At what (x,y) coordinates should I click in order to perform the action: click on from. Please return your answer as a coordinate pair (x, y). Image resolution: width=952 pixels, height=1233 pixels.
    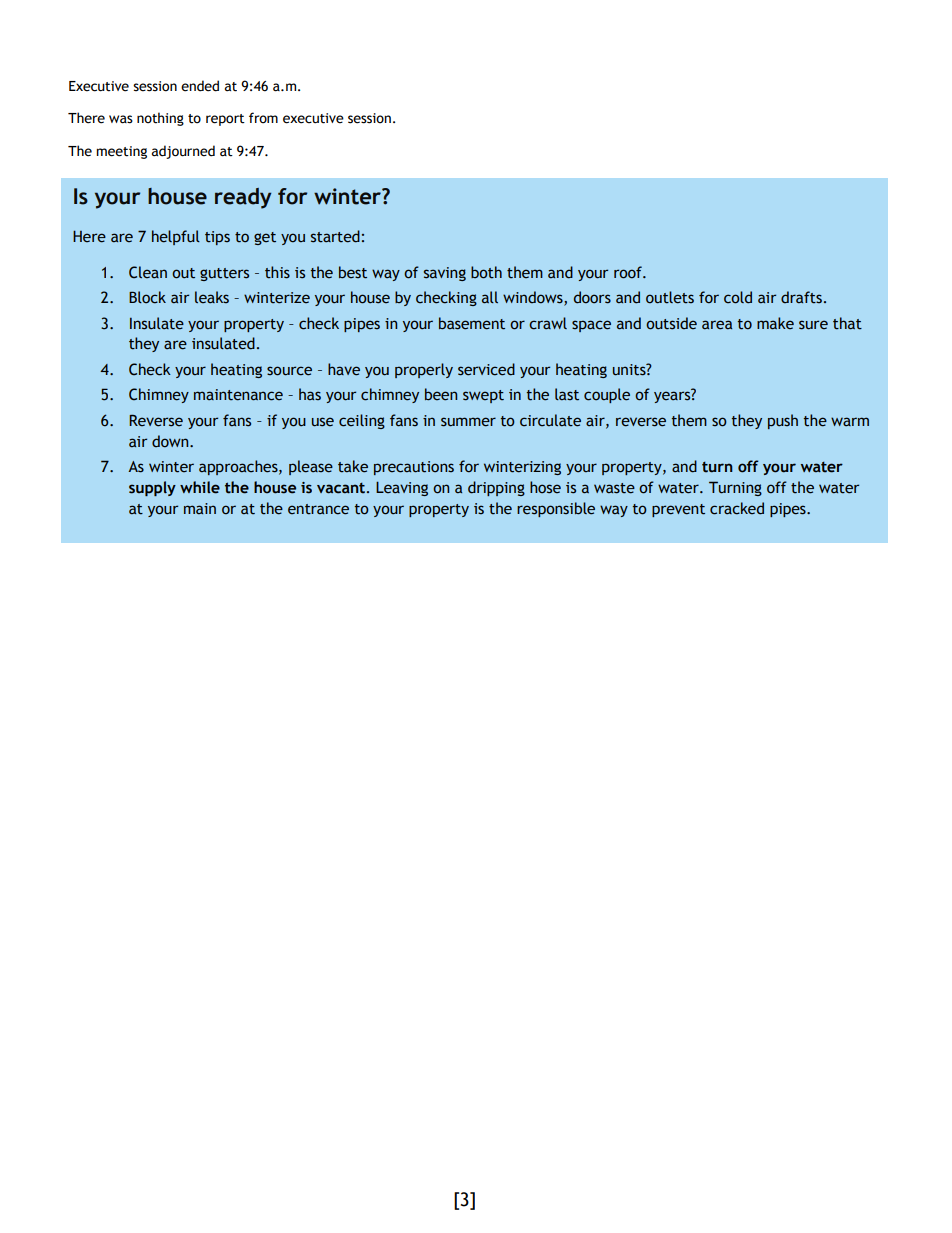
    Looking at the image, I should click on (263, 118).
